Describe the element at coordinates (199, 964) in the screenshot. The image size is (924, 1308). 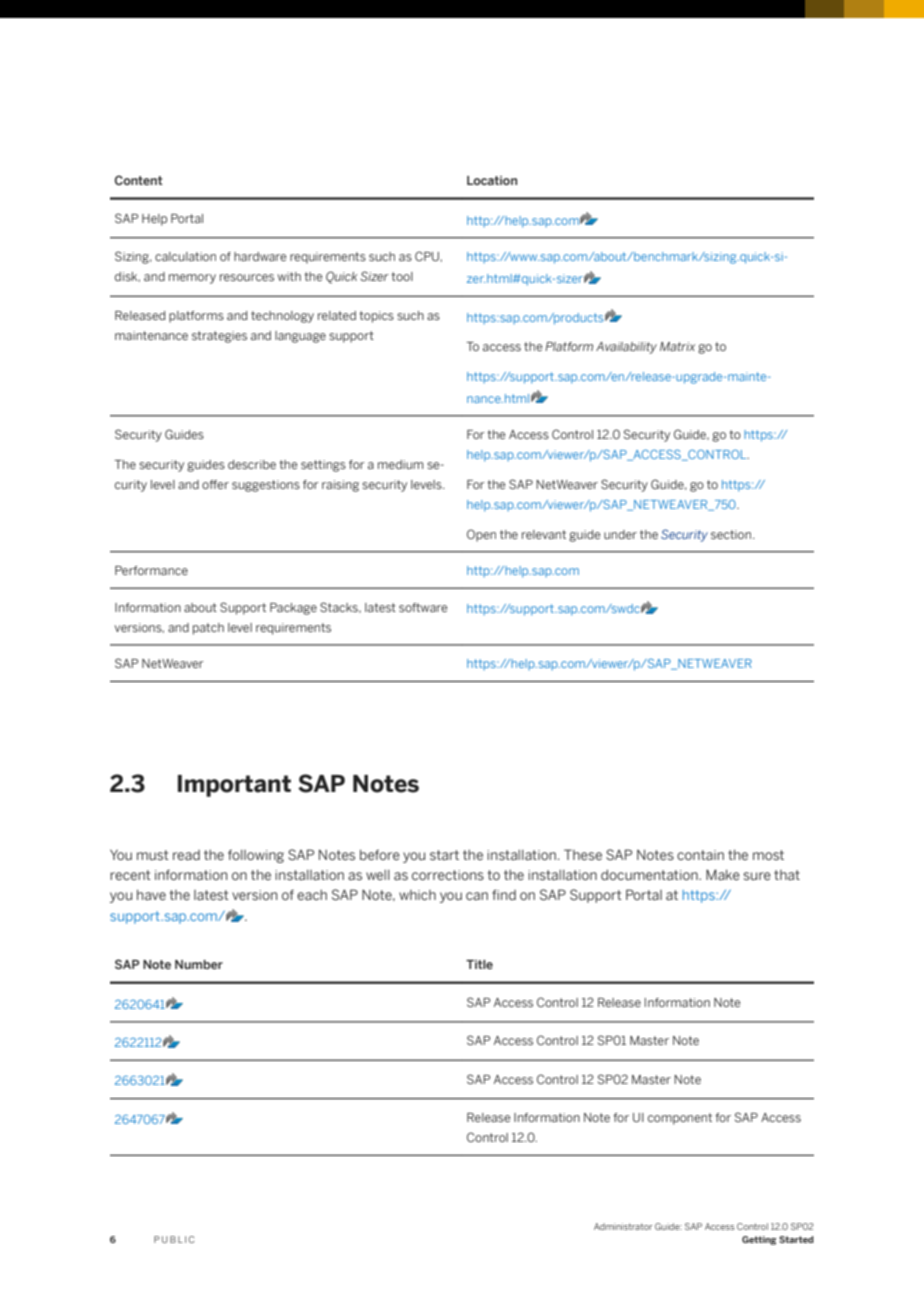
I see `Number` at that location.
